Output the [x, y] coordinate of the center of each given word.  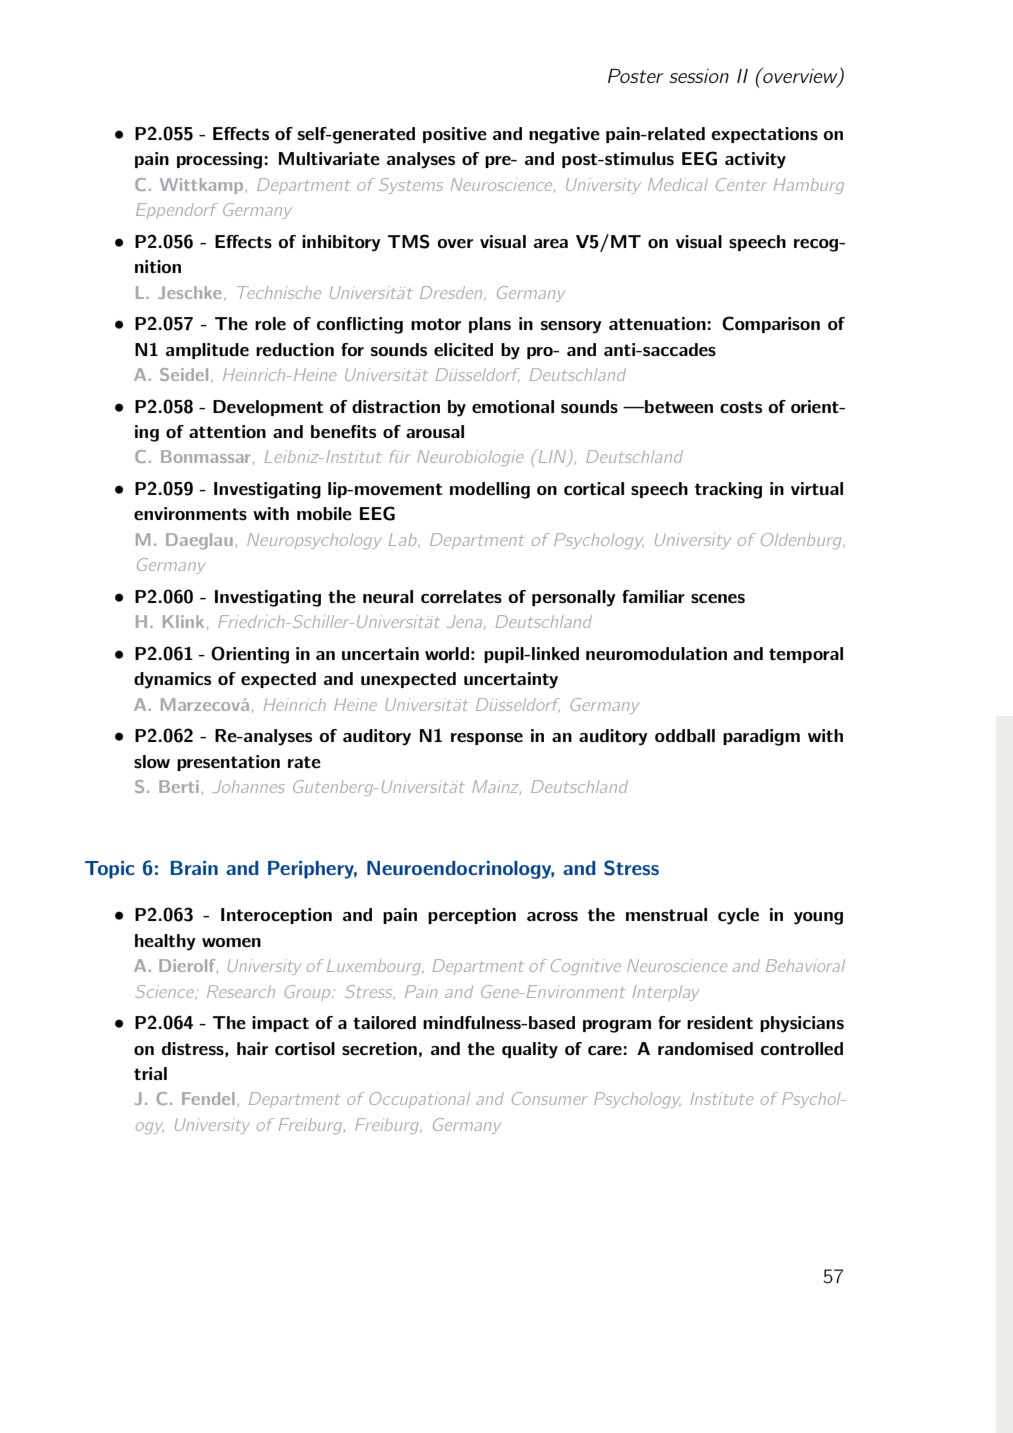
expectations [764, 135]
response [487, 739]
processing [219, 160]
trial [150, 1073]
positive [455, 135]
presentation [228, 763]
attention [227, 431]
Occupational [419, 1100]
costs [741, 407]
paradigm [761, 737]
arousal [435, 431]
